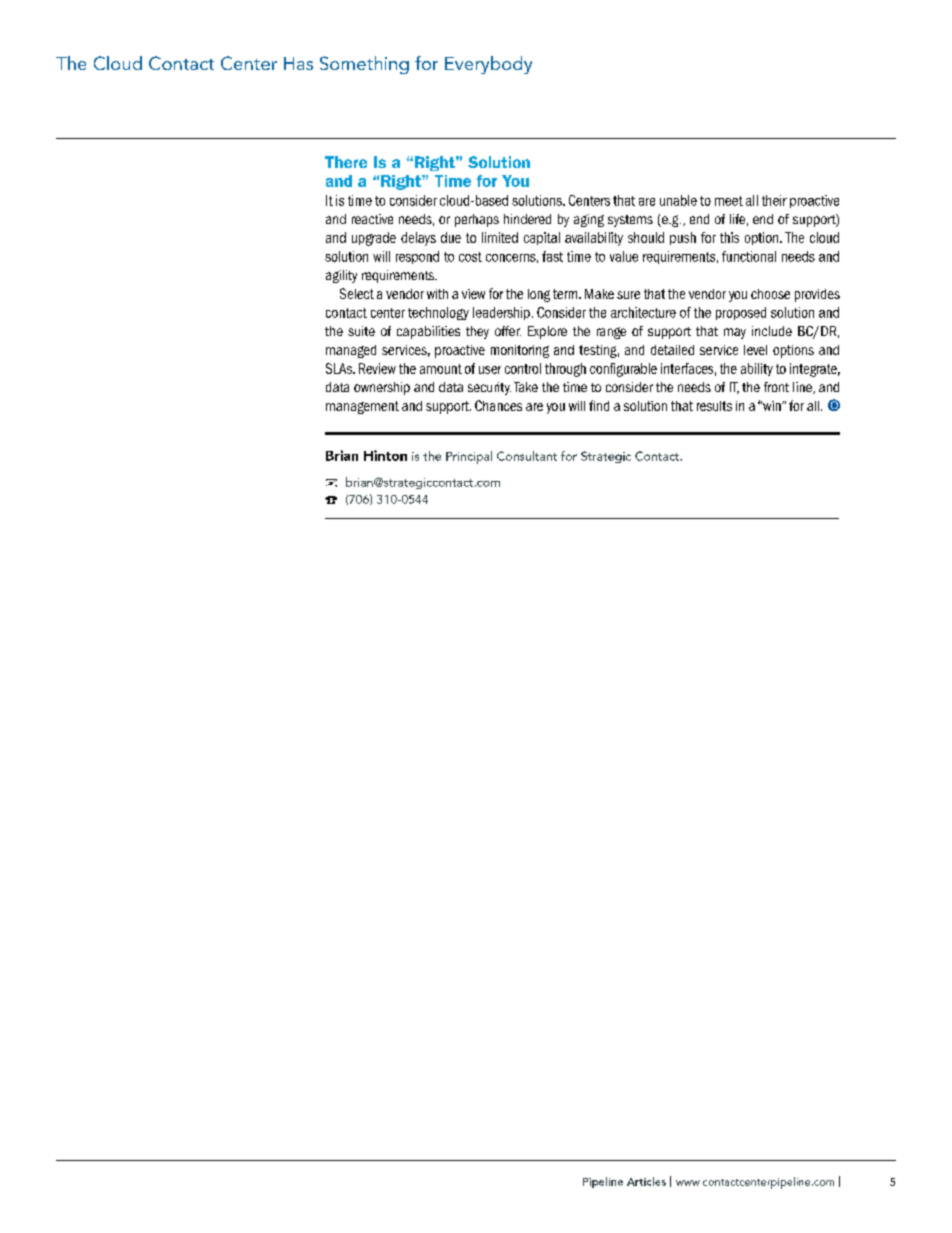 This image has width=952, height=1233. What do you see at coordinates (623, 370) in the image?
I see `configurable` at bounding box center [623, 370].
